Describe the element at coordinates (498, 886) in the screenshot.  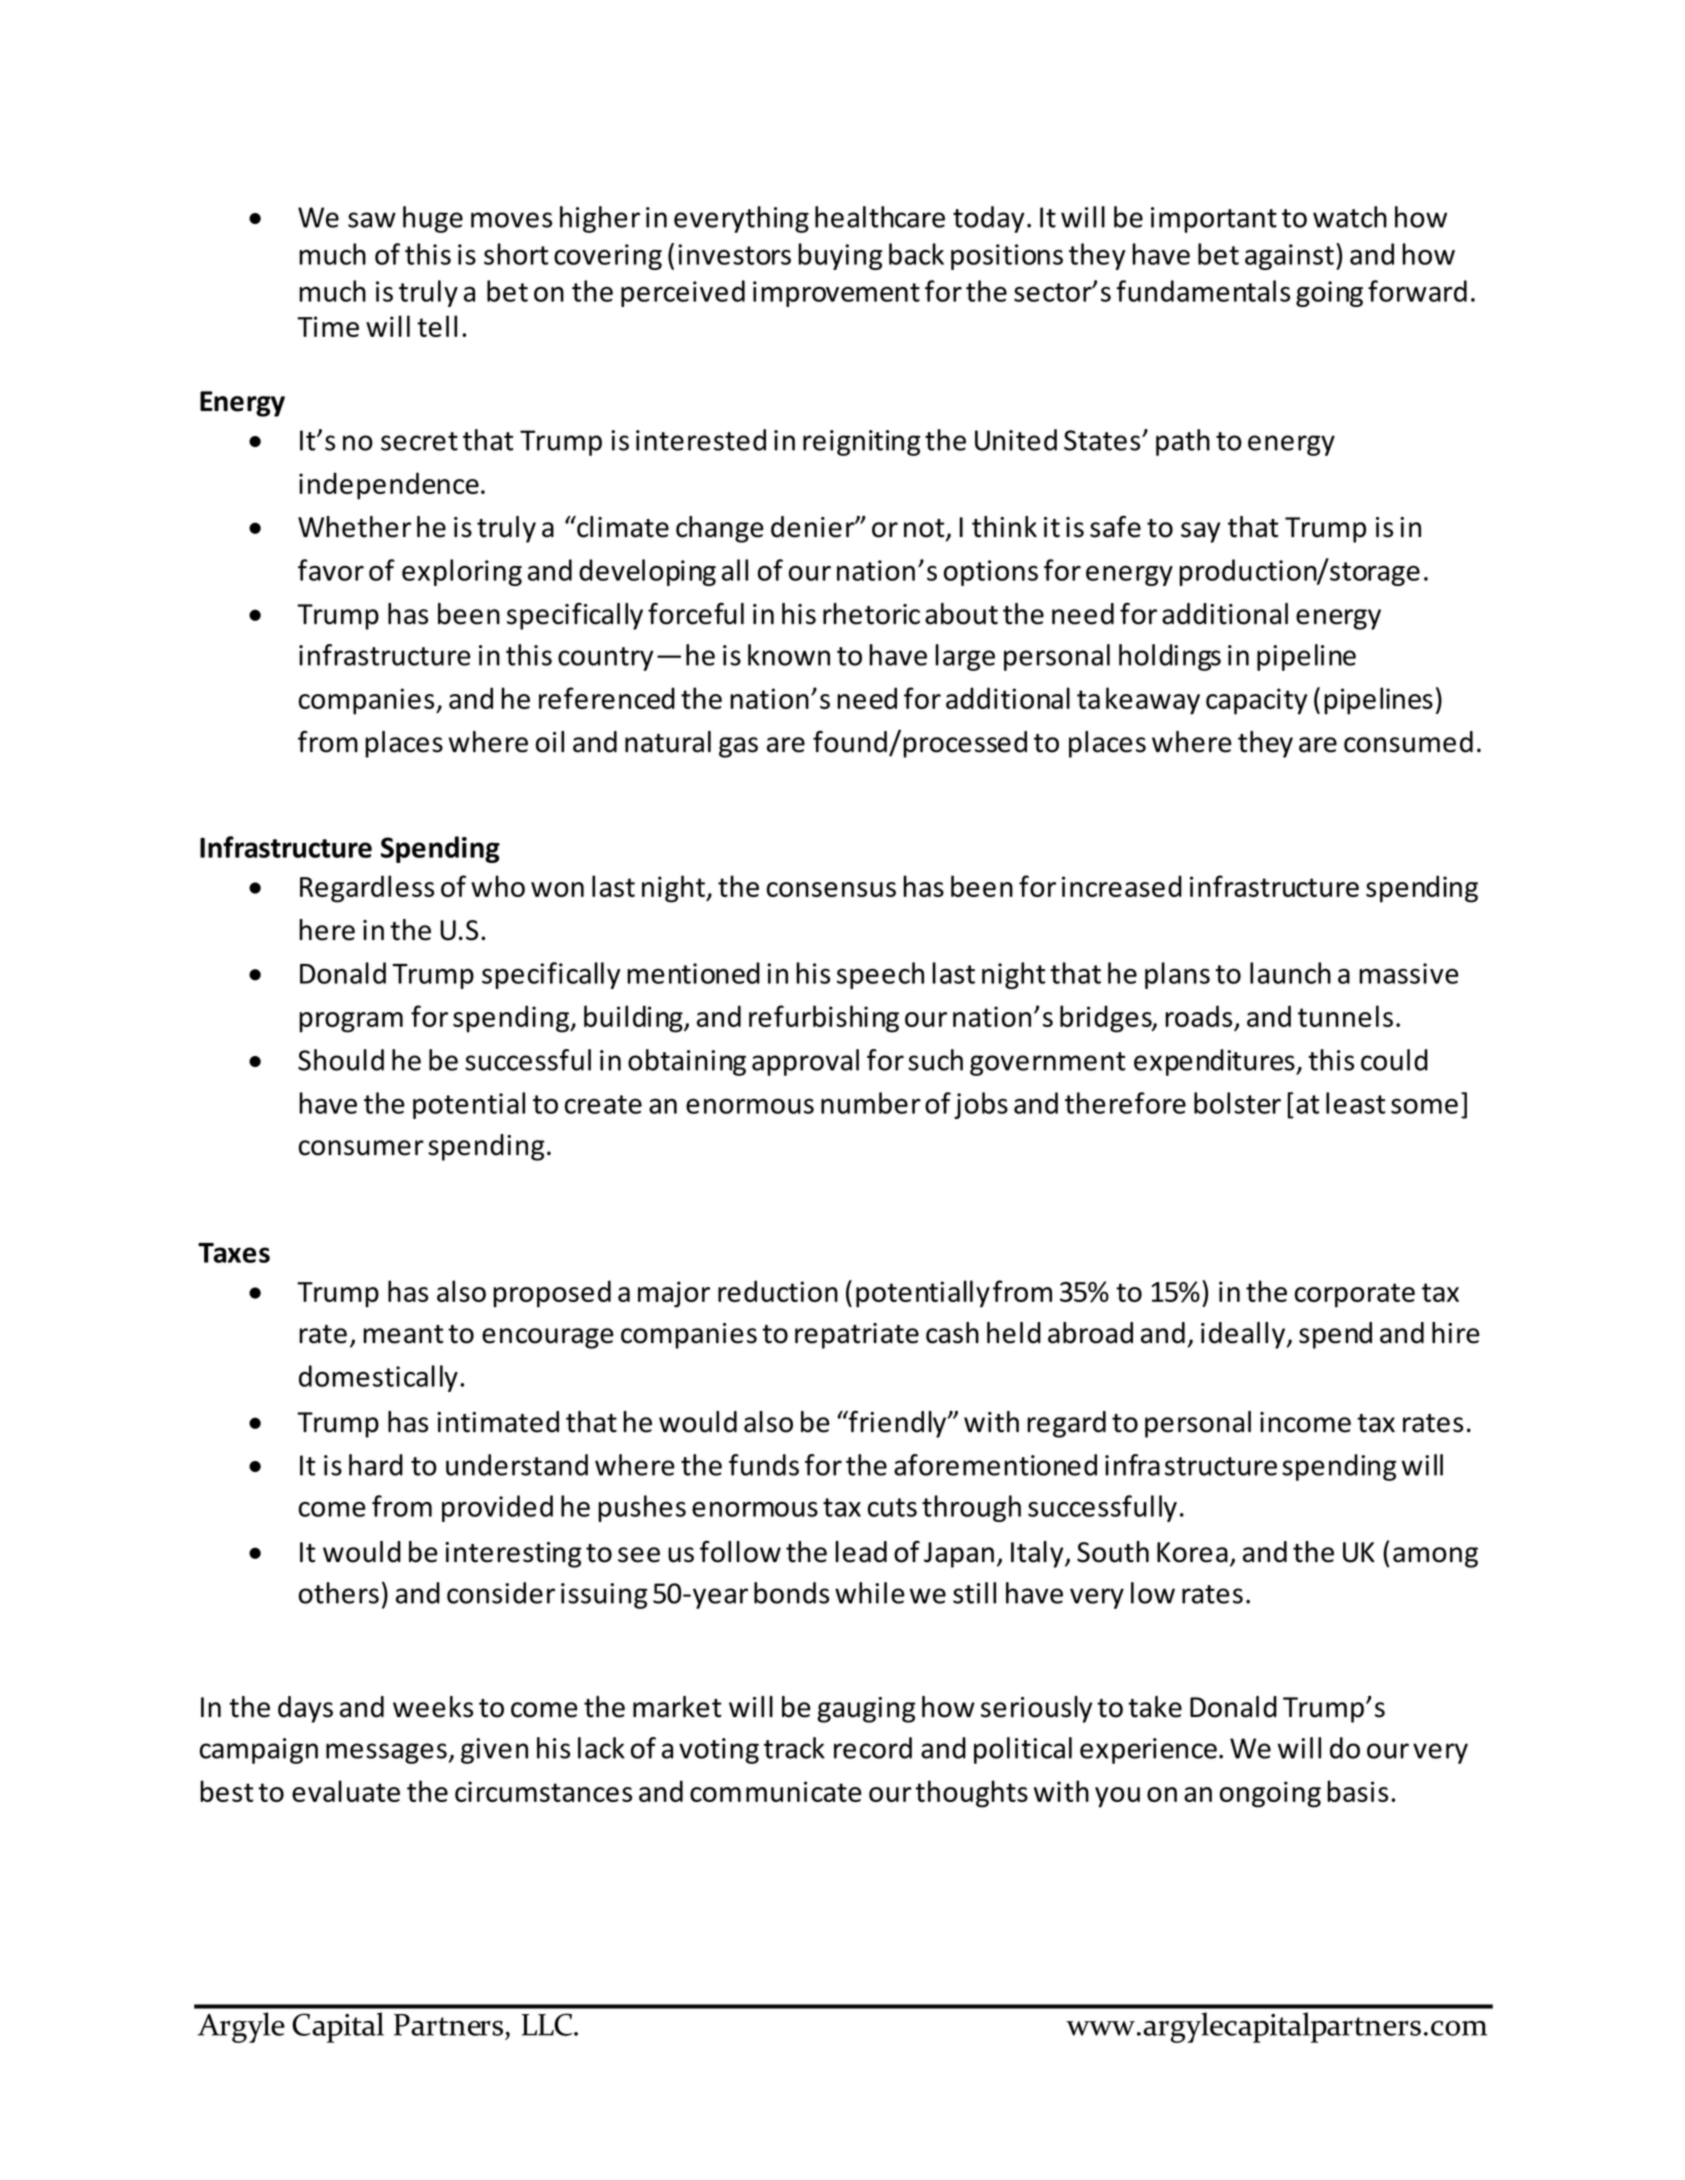
I see `who` at that location.
